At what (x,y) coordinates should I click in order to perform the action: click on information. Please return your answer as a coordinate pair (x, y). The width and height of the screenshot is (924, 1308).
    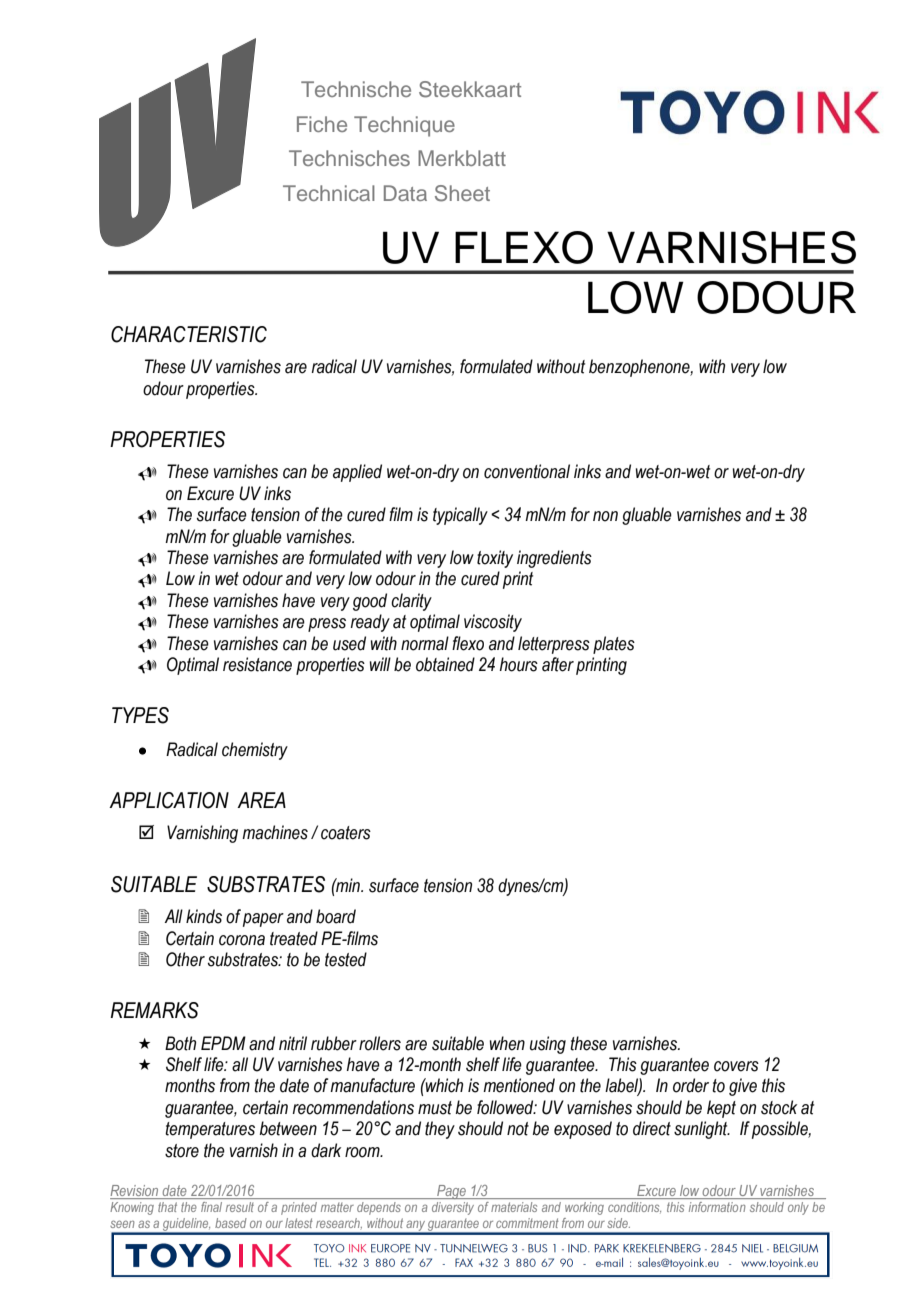
    Looking at the image, I should click on (717, 1207).
